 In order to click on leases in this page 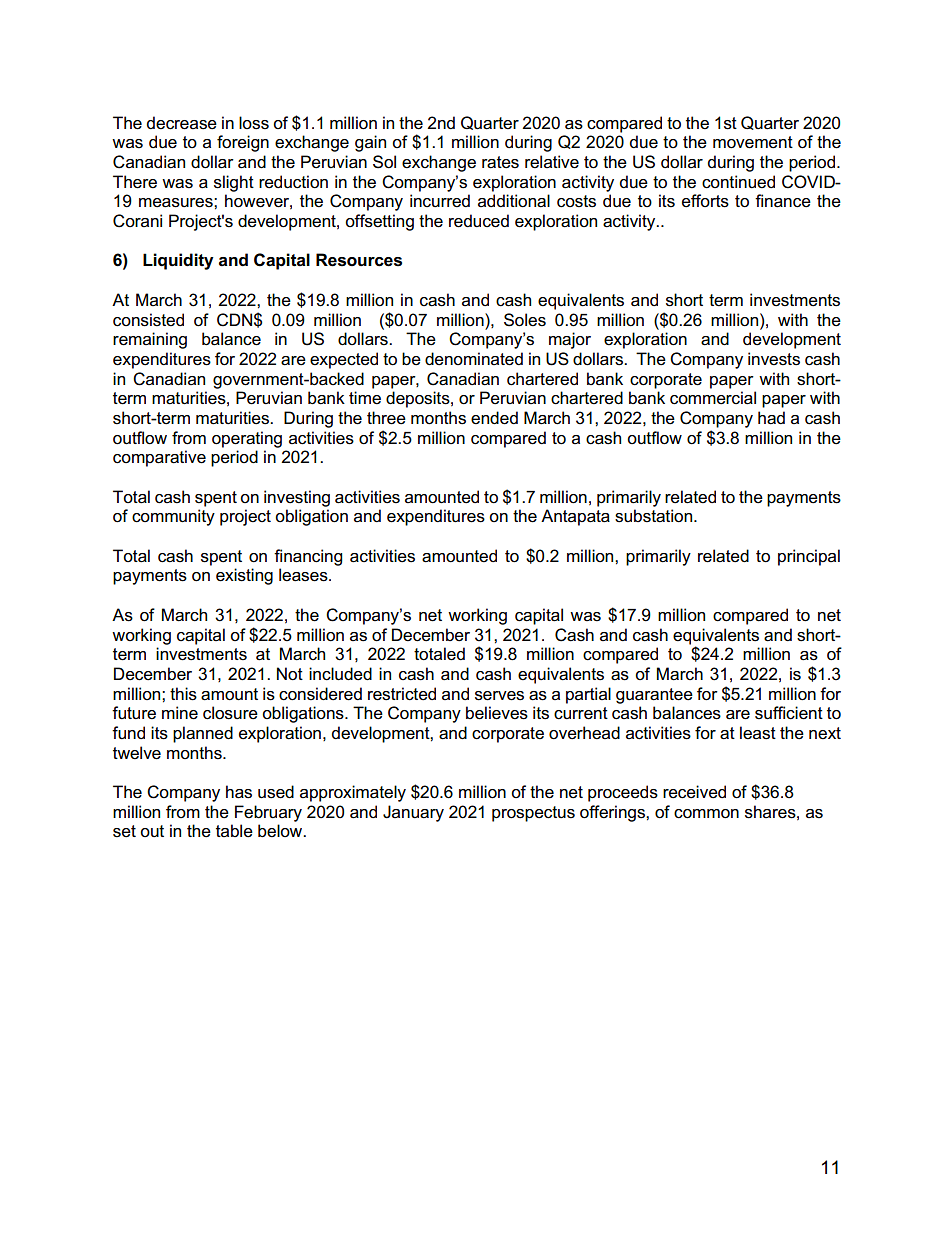, I will do `click(304, 575)`.
